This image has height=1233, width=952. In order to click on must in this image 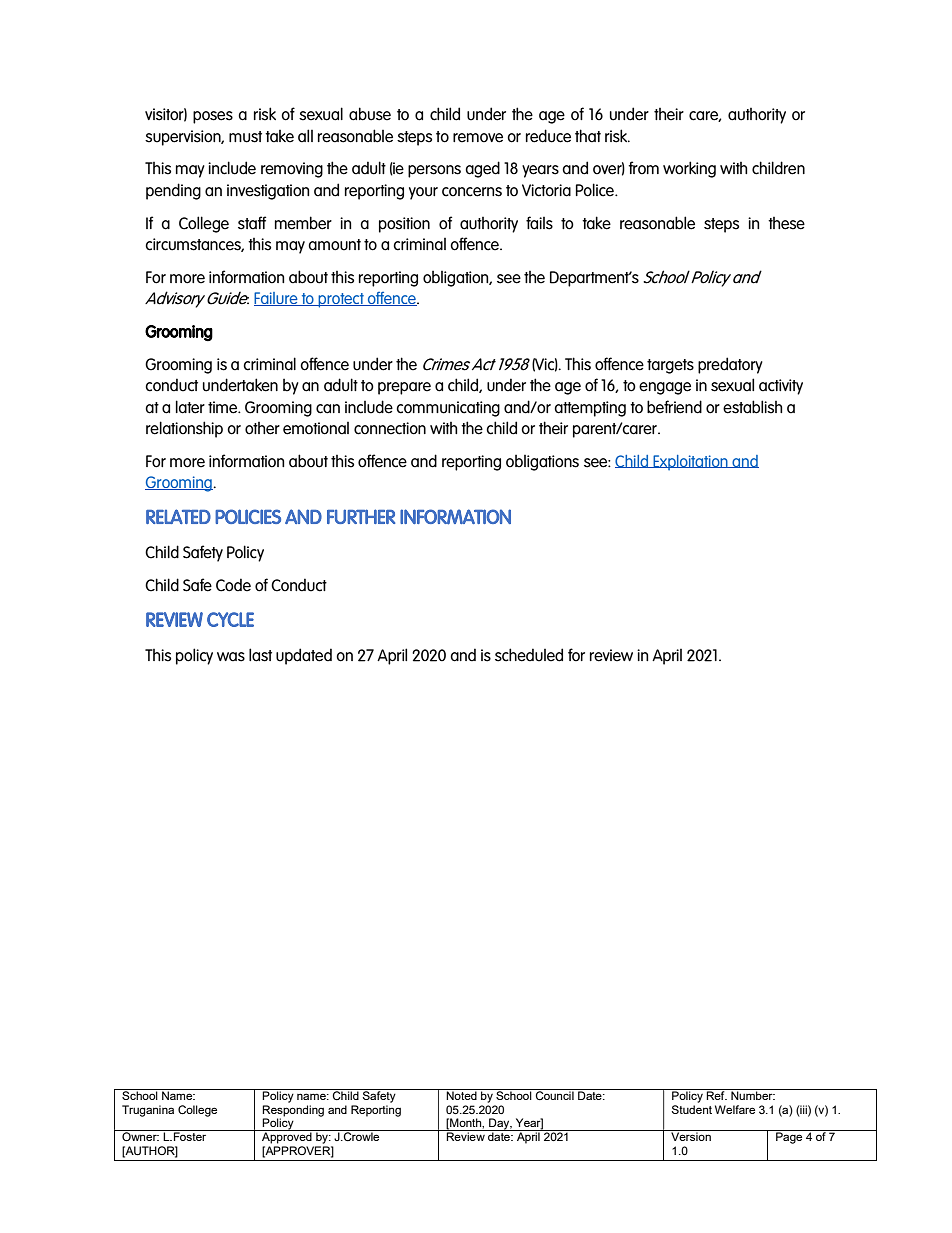, I will do `click(245, 137)`.
